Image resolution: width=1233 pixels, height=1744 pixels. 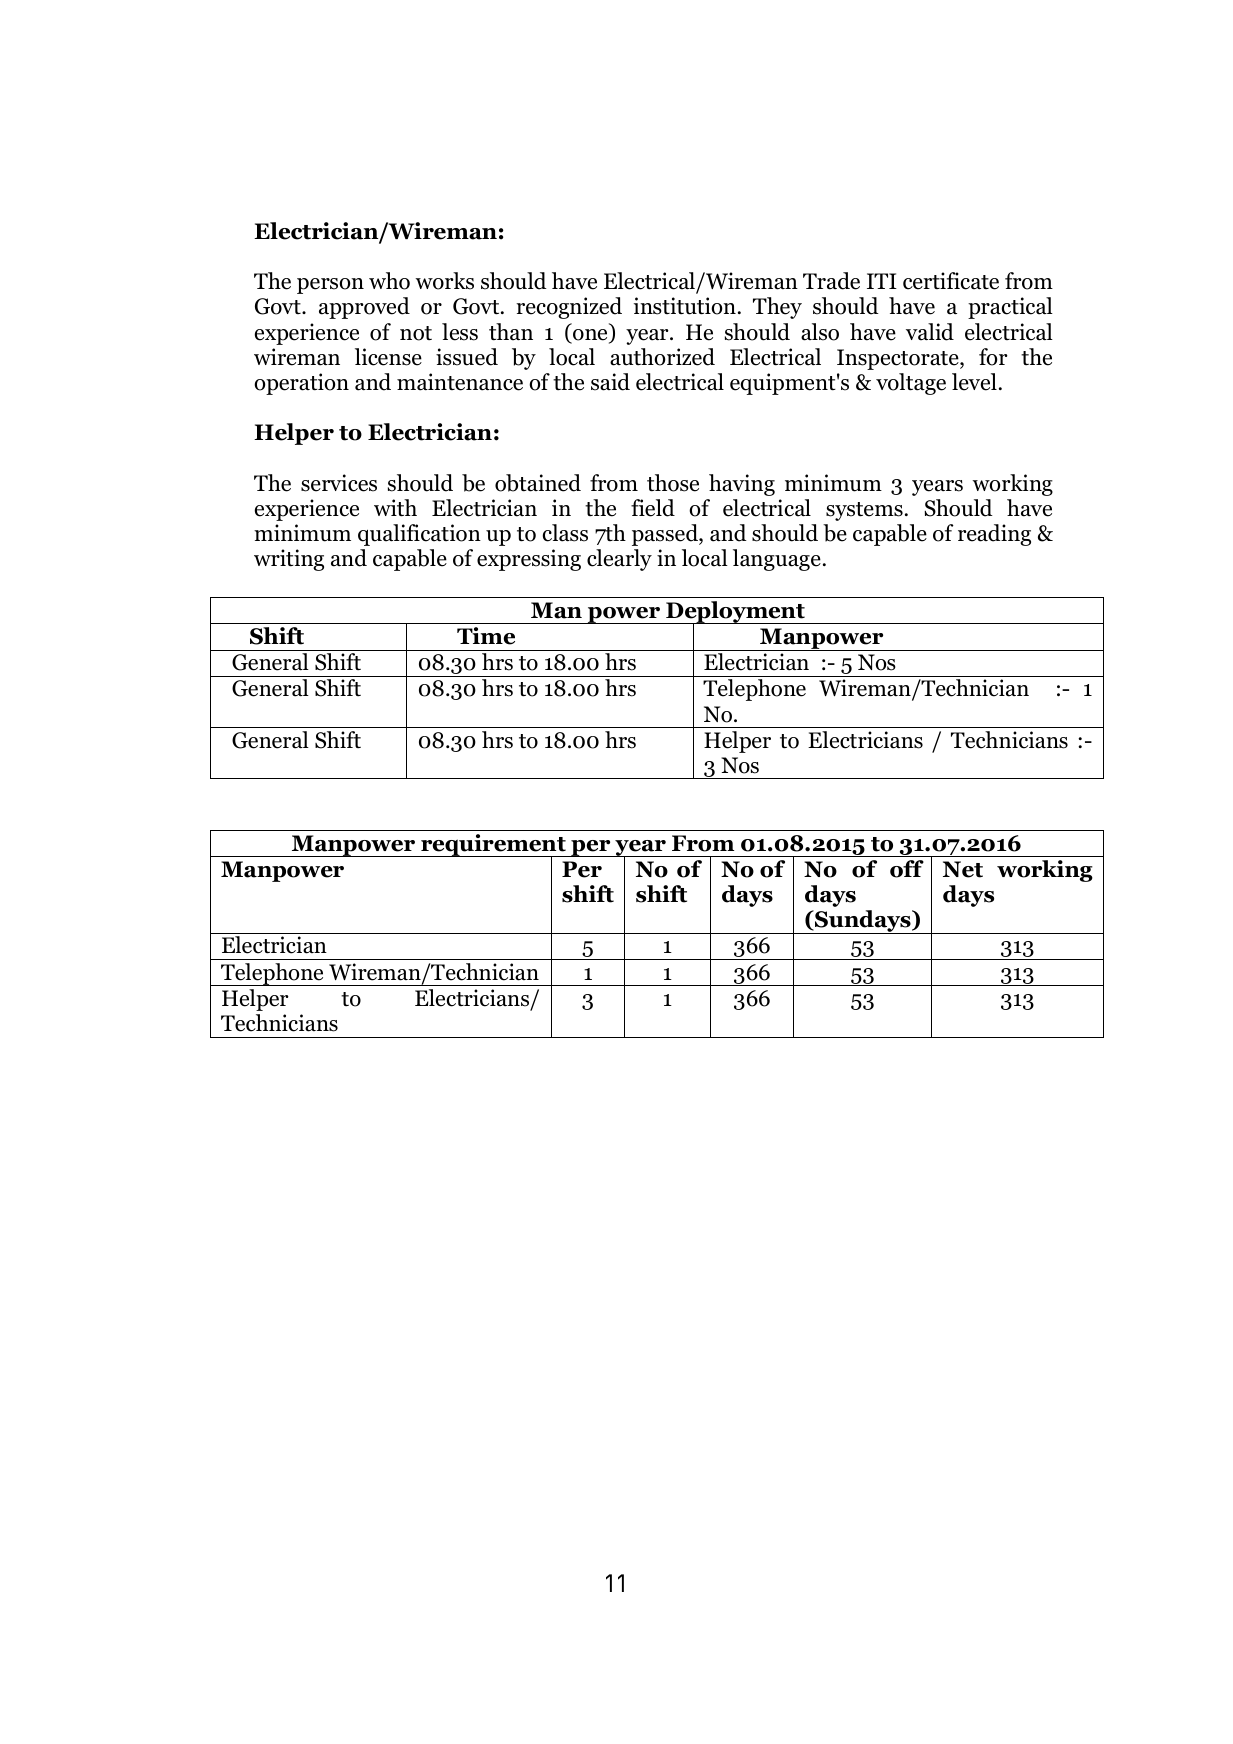 What do you see at coordinates (364, 308) in the document?
I see `approved` at bounding box center [364, 308].
